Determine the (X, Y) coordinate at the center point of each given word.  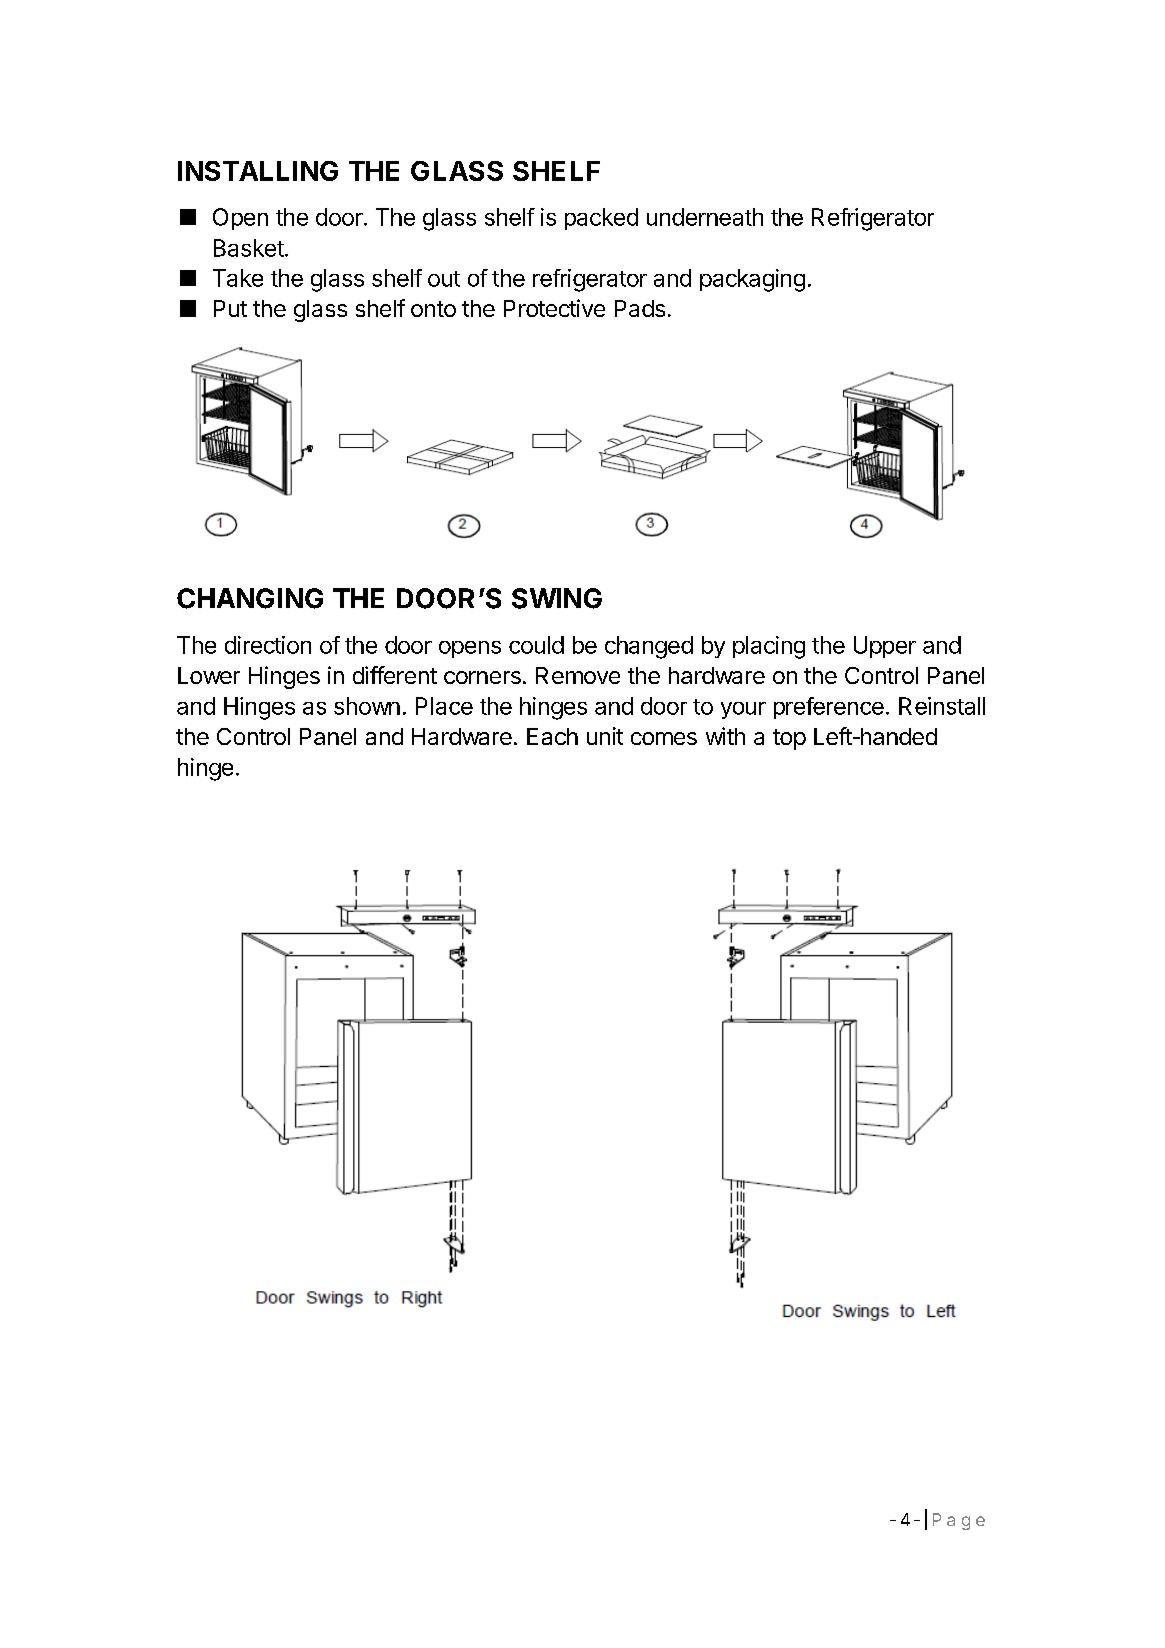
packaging (752, 280)
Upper (885, 647)
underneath (705, 217)
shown (367, 706)
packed (601, 219)
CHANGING (250, 598)
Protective (554, 308)
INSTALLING (258, 171)
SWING (557, 598)
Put (230, 308)
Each (552, 736)
